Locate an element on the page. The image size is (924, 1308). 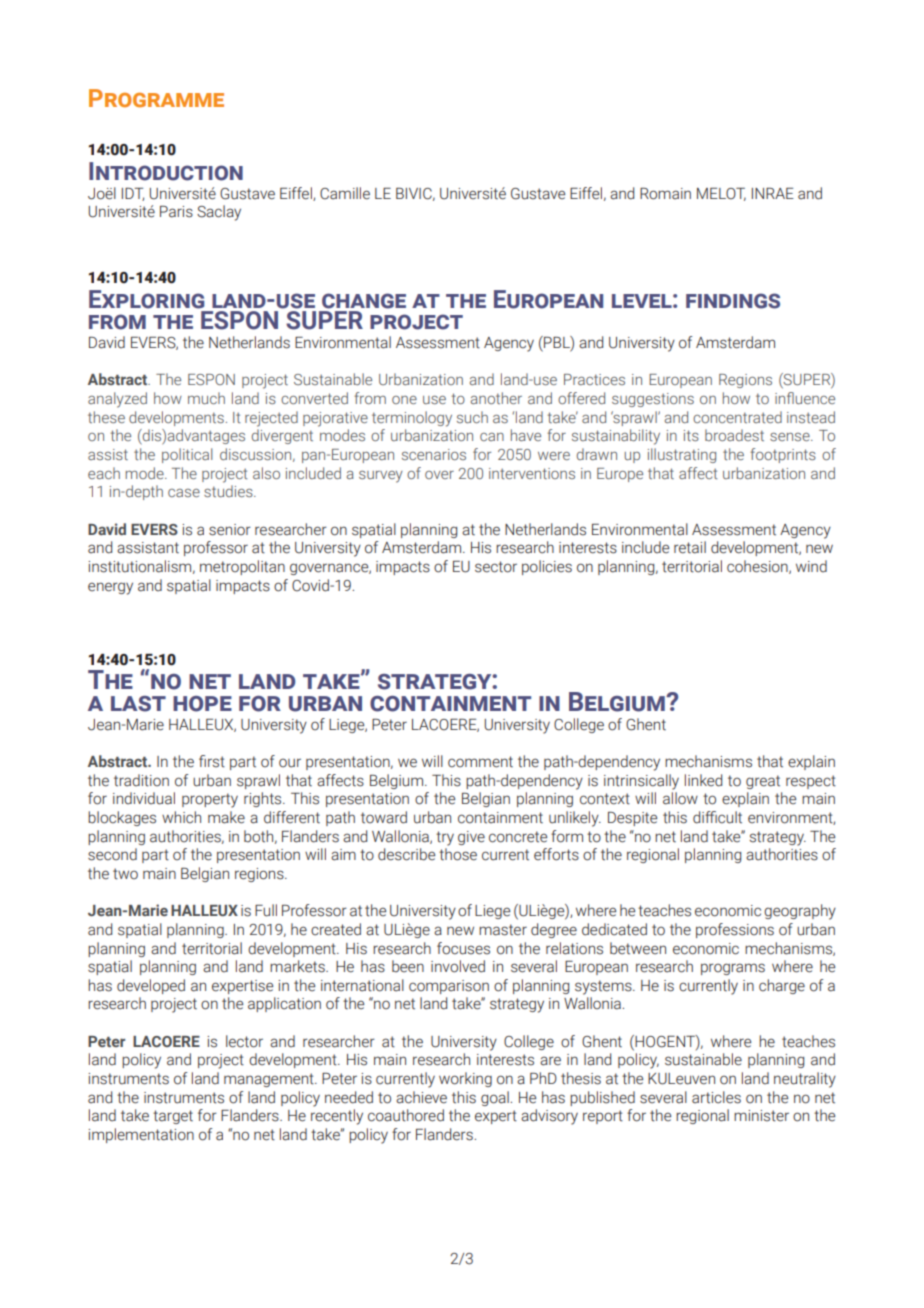
sector is located at coordinates (496, 567).
